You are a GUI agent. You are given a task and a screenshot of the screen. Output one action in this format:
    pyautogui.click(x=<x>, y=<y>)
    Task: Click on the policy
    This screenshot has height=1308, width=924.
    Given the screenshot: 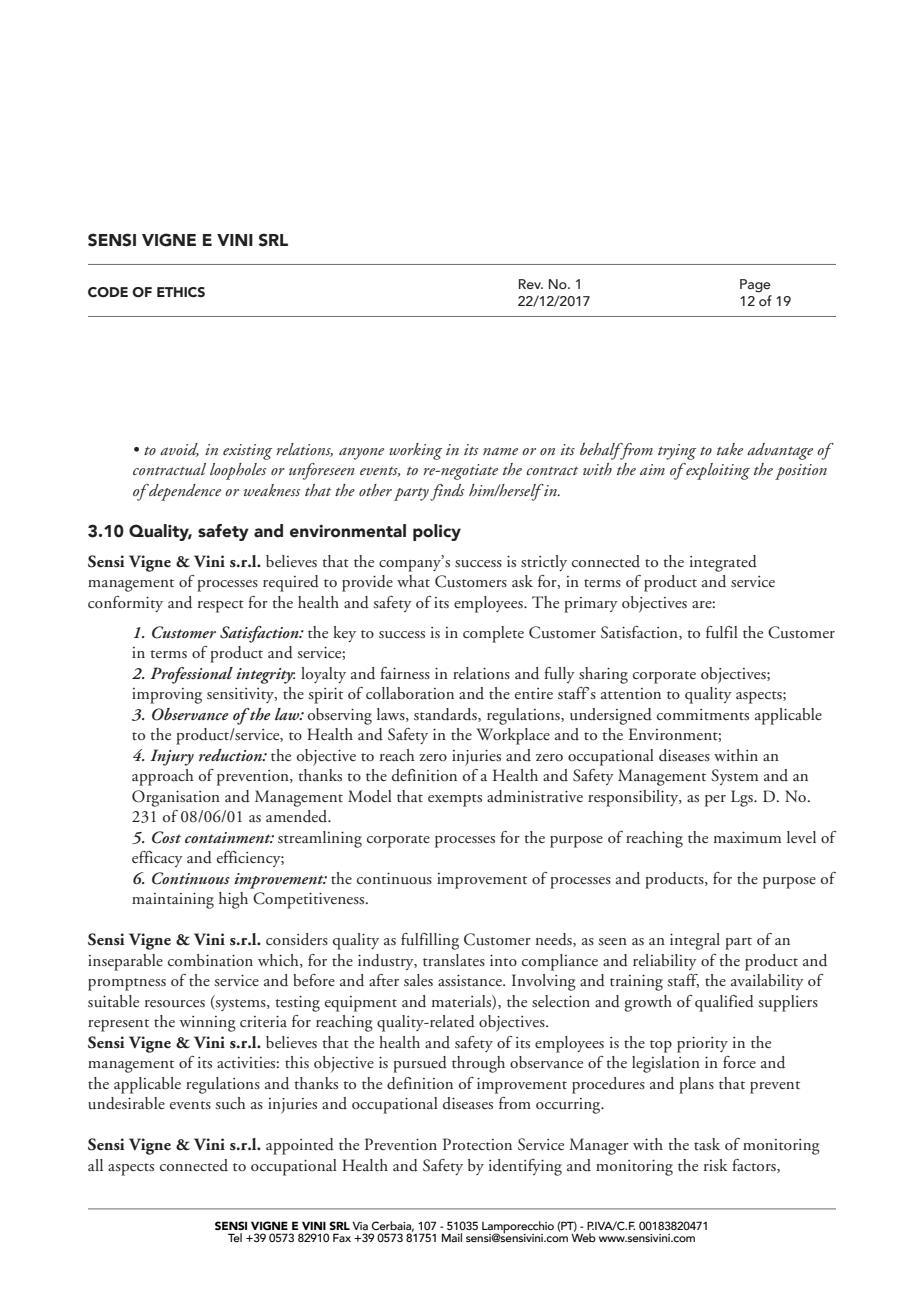 What is the action you would take?
    pyautogui.click(x=437, y=532)
